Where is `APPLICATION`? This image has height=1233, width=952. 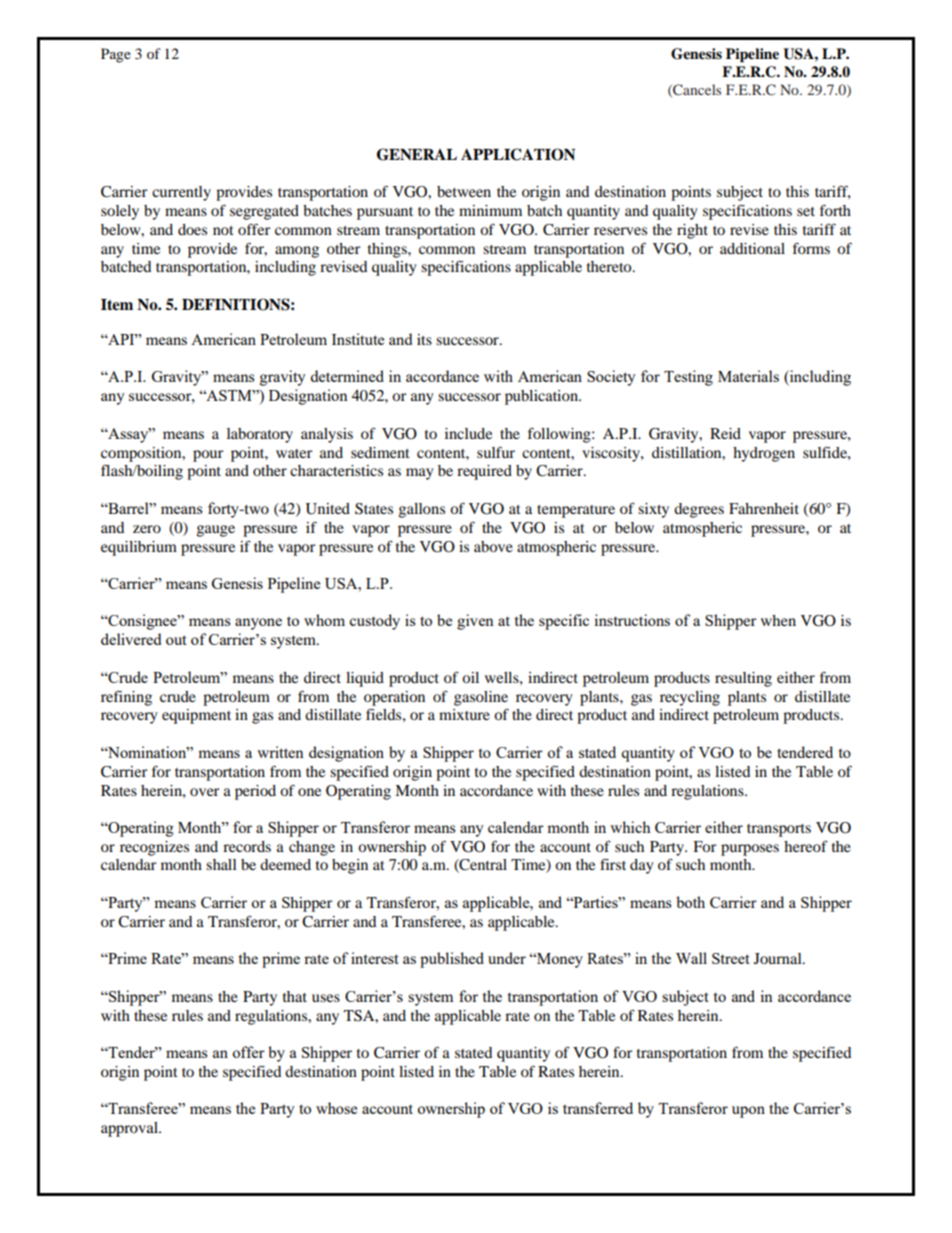
APPLICATION is located at coordinates (518, 154).
